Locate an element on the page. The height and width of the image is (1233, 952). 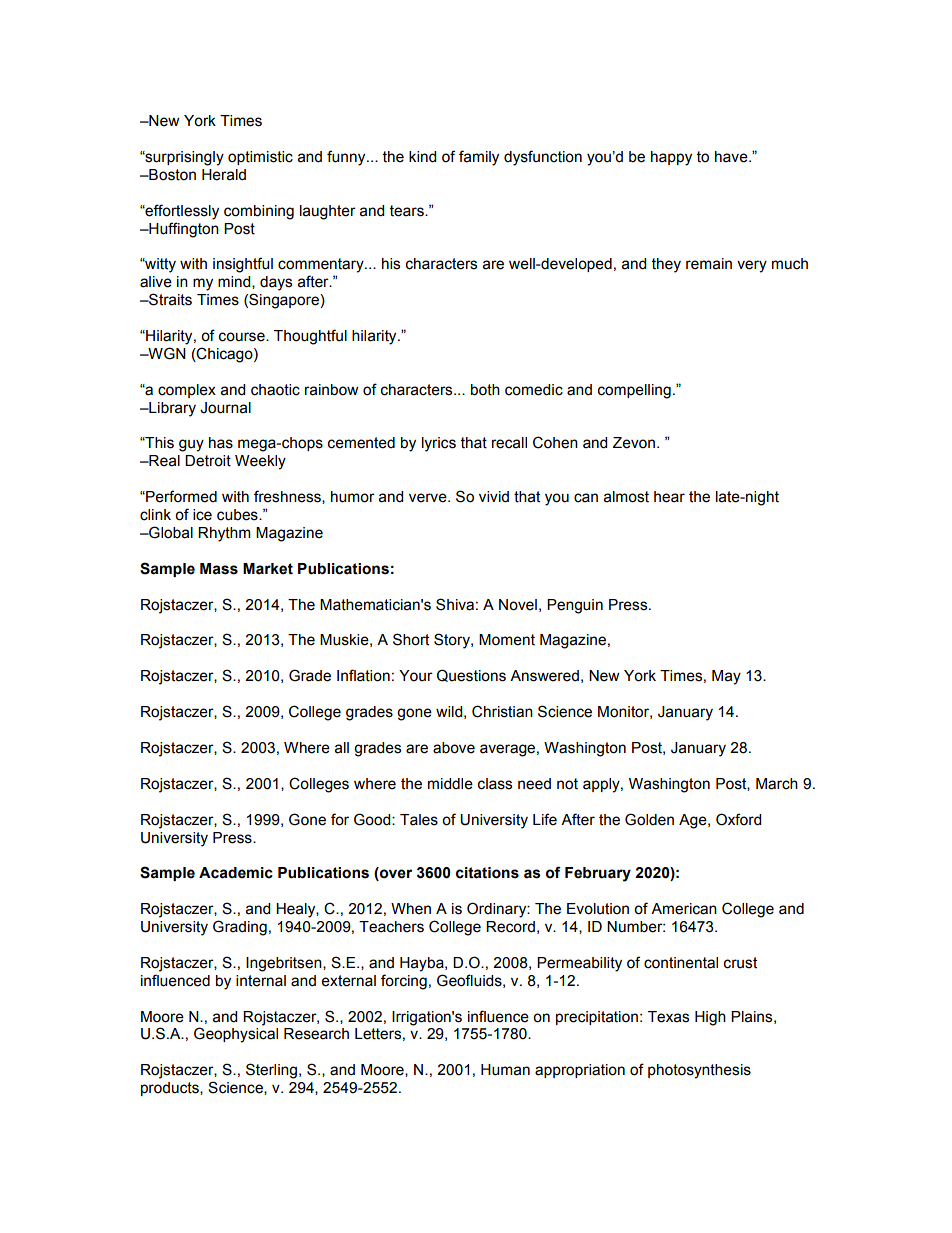
Human is located at coordinates (505, 1070).
